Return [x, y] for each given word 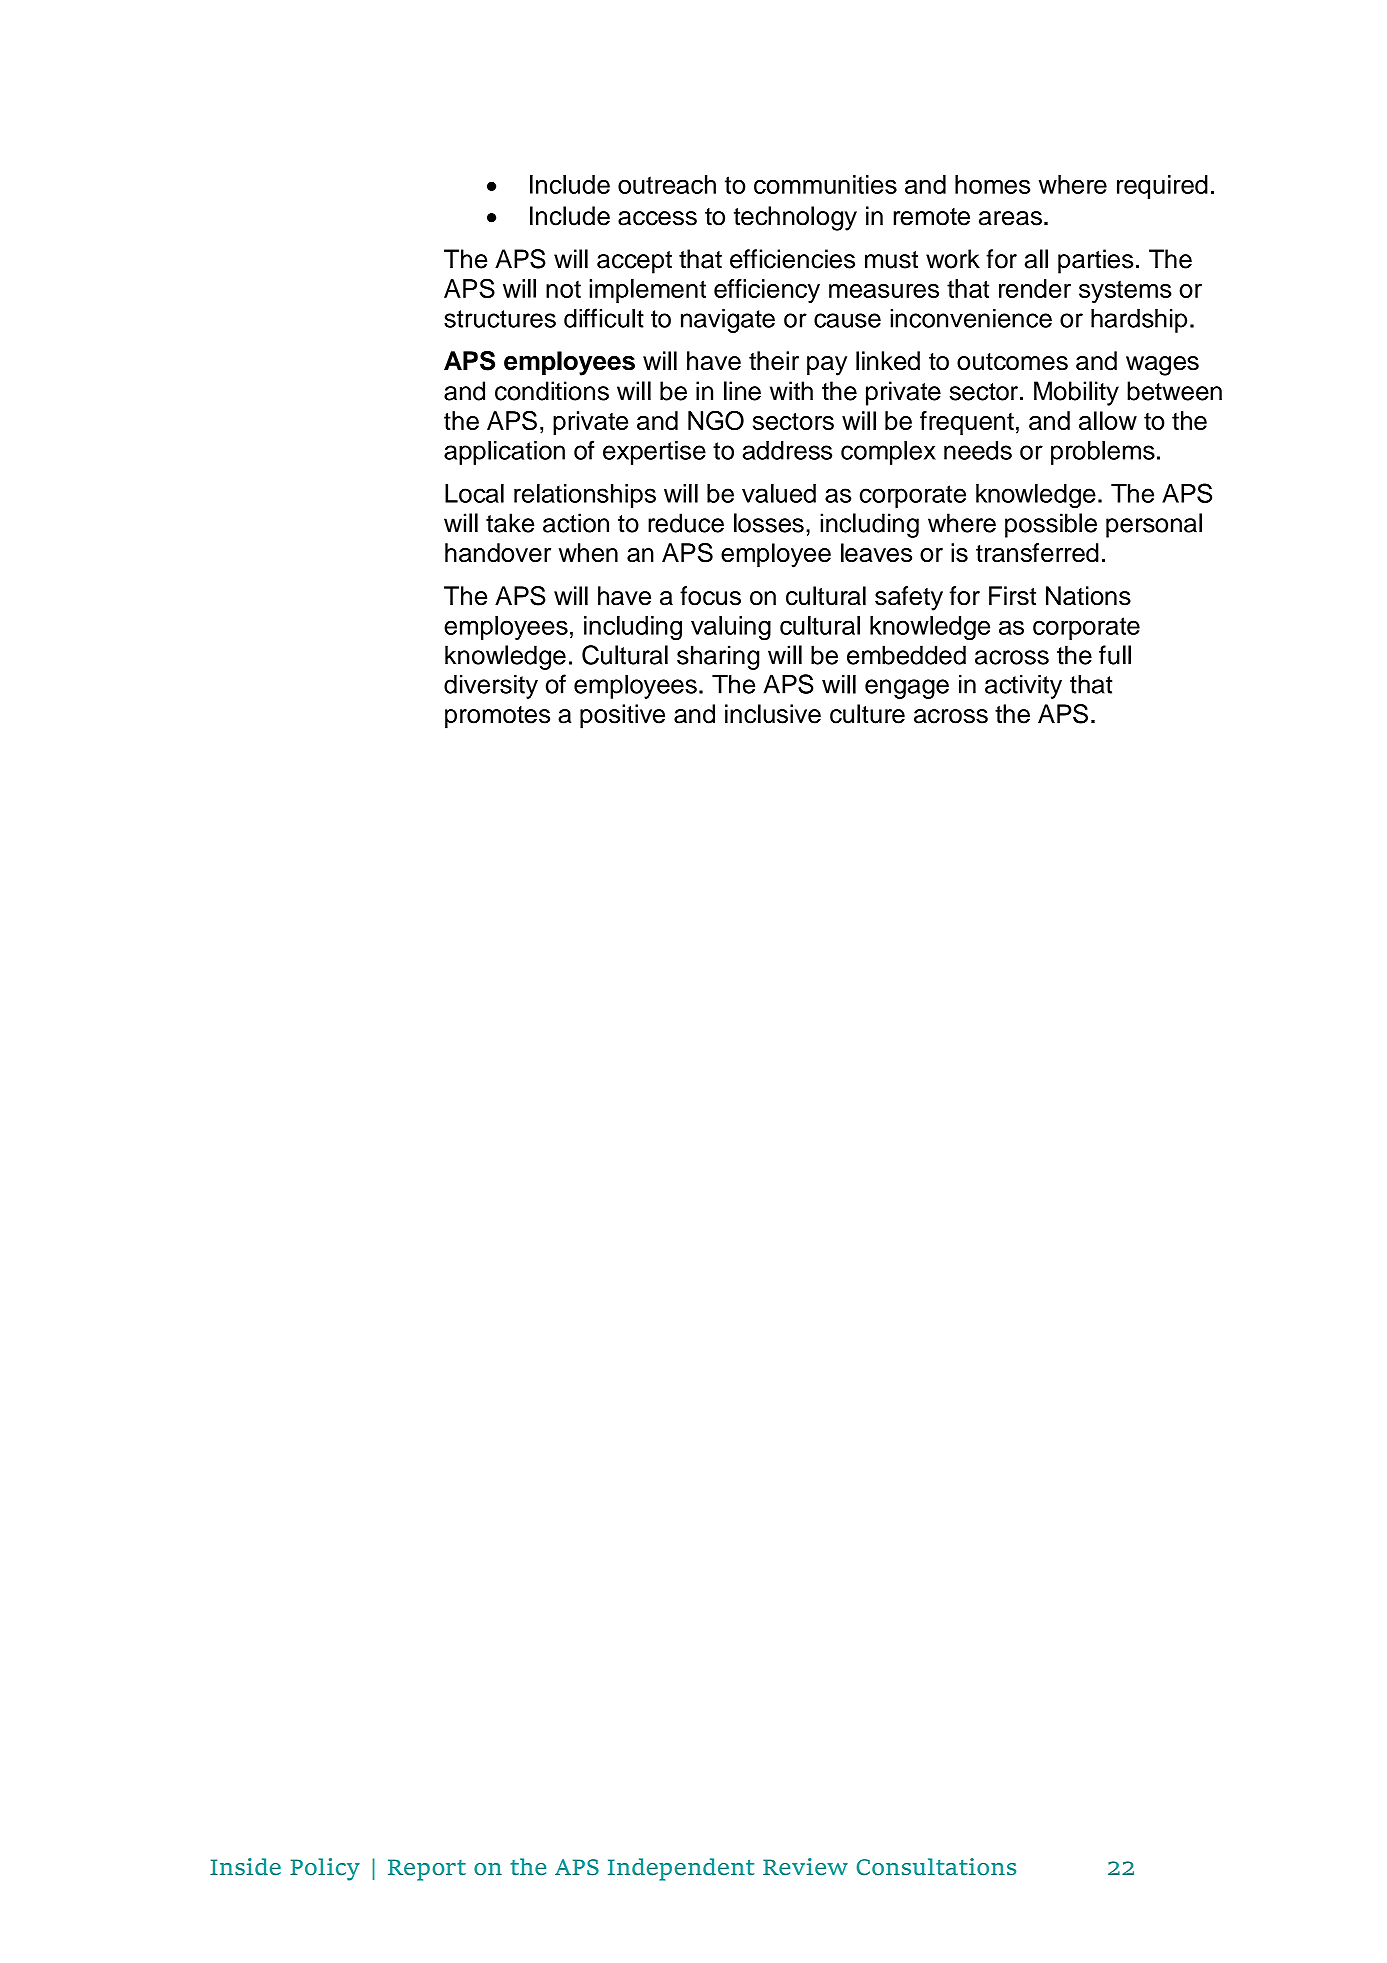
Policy [325, 1869]
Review [805, 1867]
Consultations [936, 1867]
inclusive [773, 714]
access [657, 218]
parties [1095, 261]
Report [427, 1870]
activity [1023, 687]
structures [500, 319]
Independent [681, 1869]
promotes [497, 717]
